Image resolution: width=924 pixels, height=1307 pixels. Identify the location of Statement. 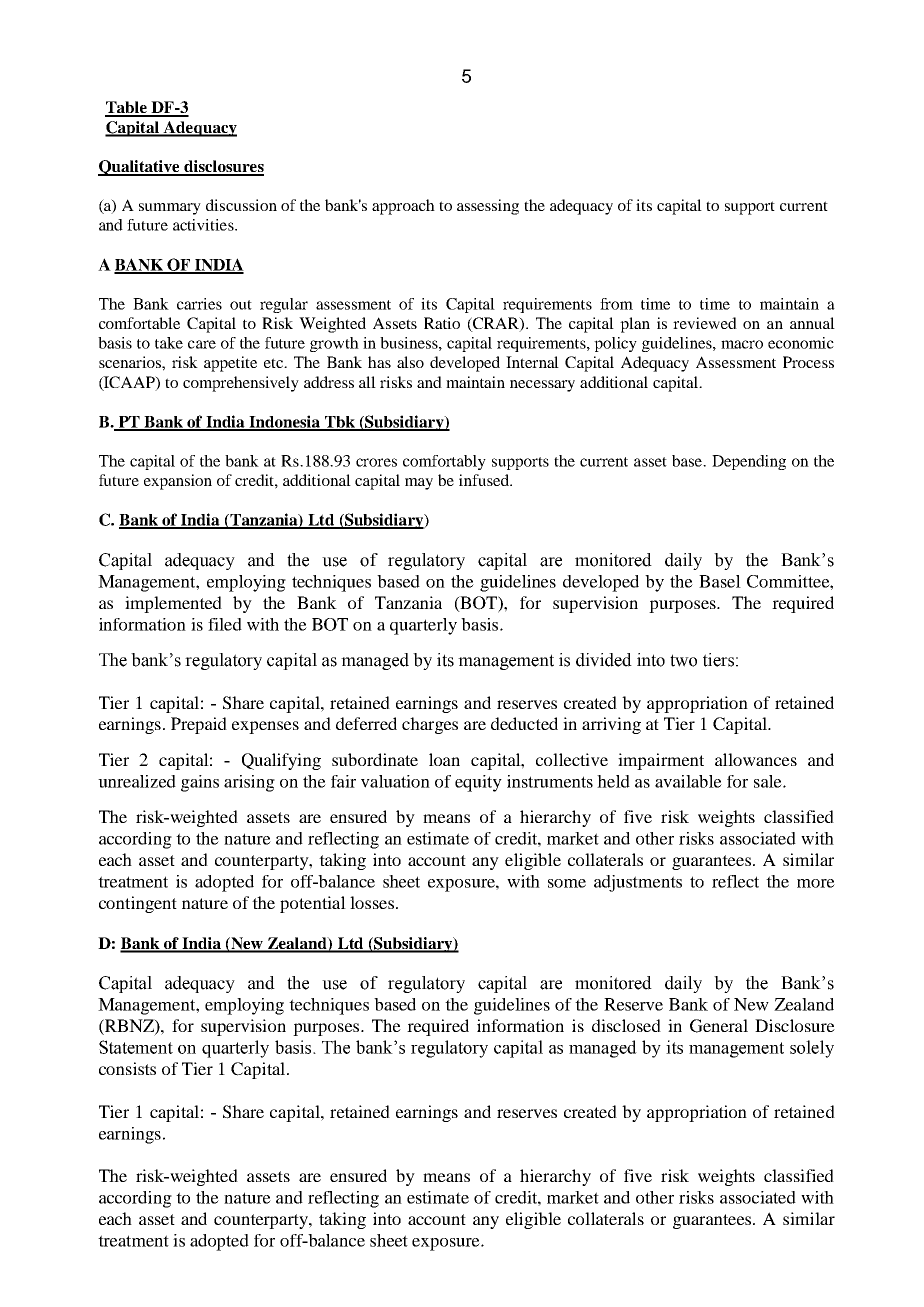
(136, 1047).
